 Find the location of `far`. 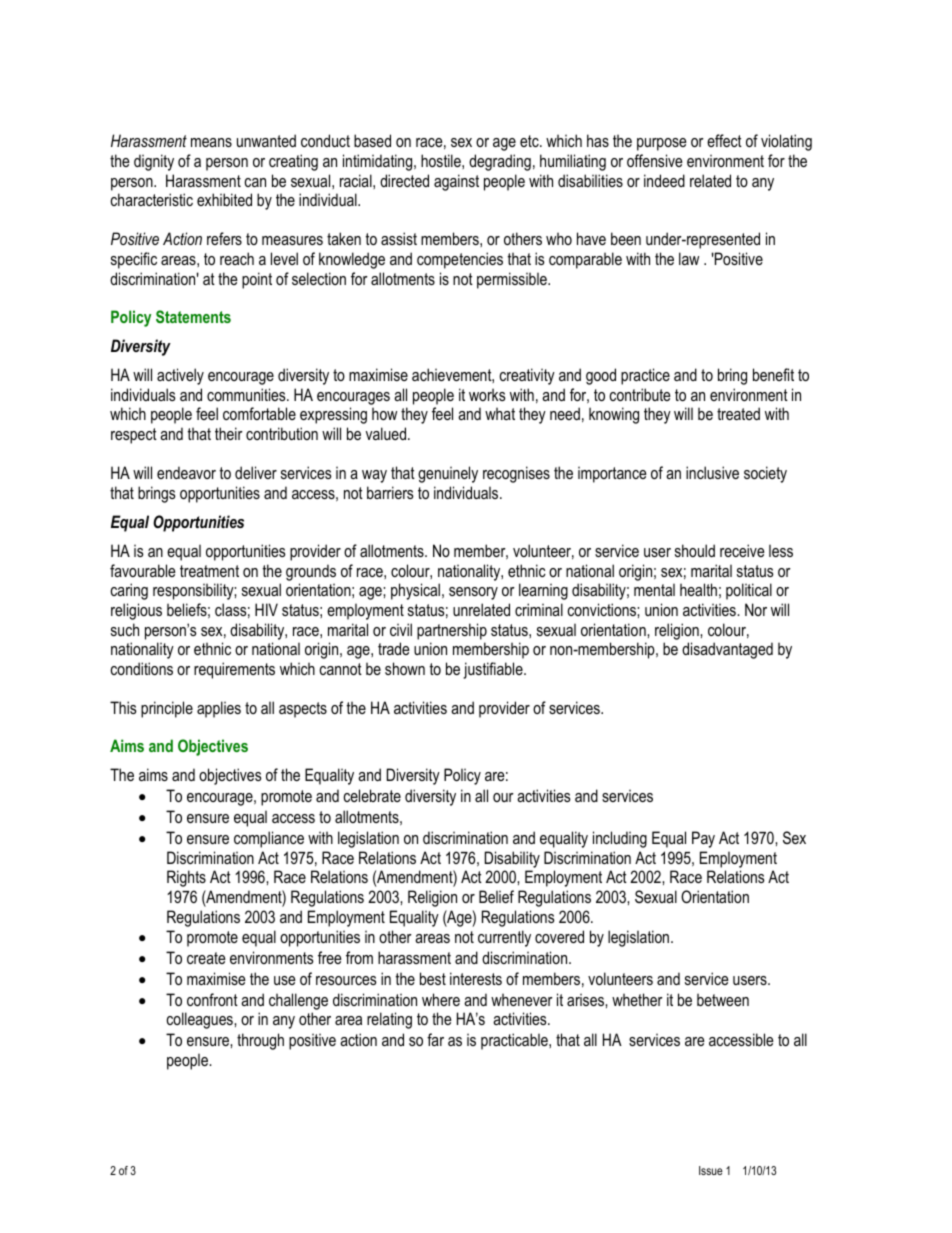

far is located at coordinates (435, 1039).
